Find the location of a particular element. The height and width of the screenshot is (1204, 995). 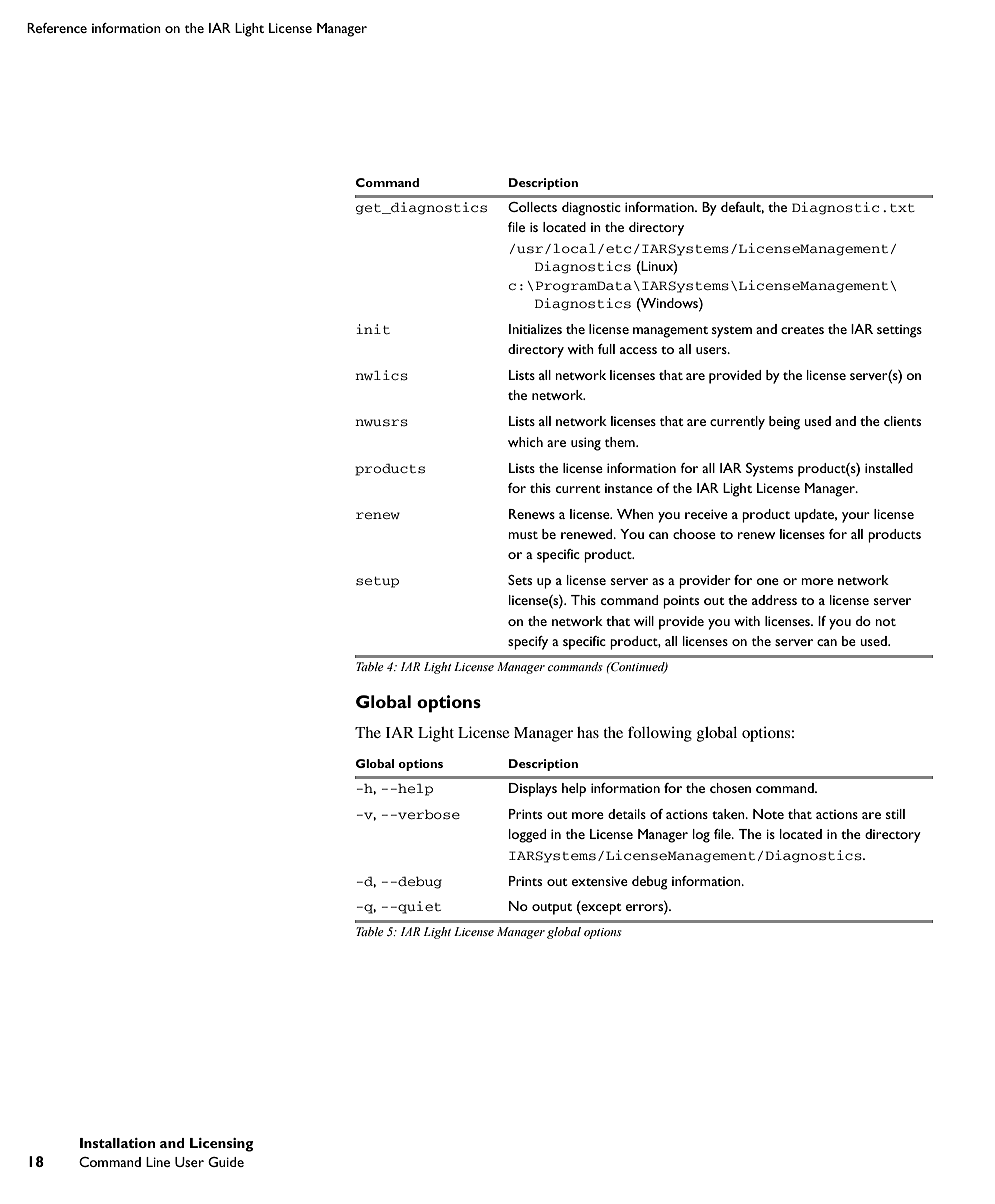

Collects is located at coordinates (532, 207).
